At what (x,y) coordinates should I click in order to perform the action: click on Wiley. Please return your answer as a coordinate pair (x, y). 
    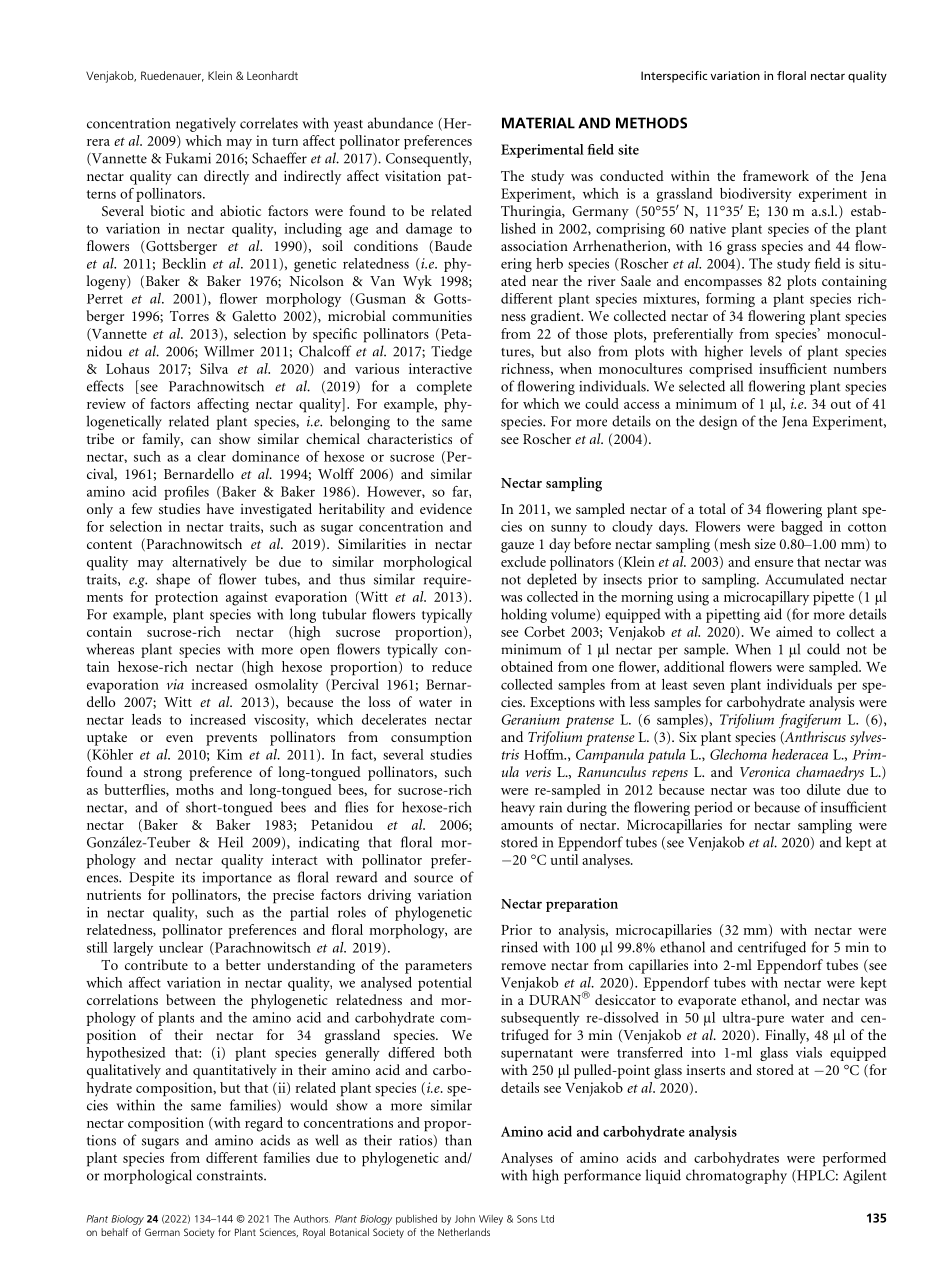
    Looking at the image, I should click on (491, 1220).
